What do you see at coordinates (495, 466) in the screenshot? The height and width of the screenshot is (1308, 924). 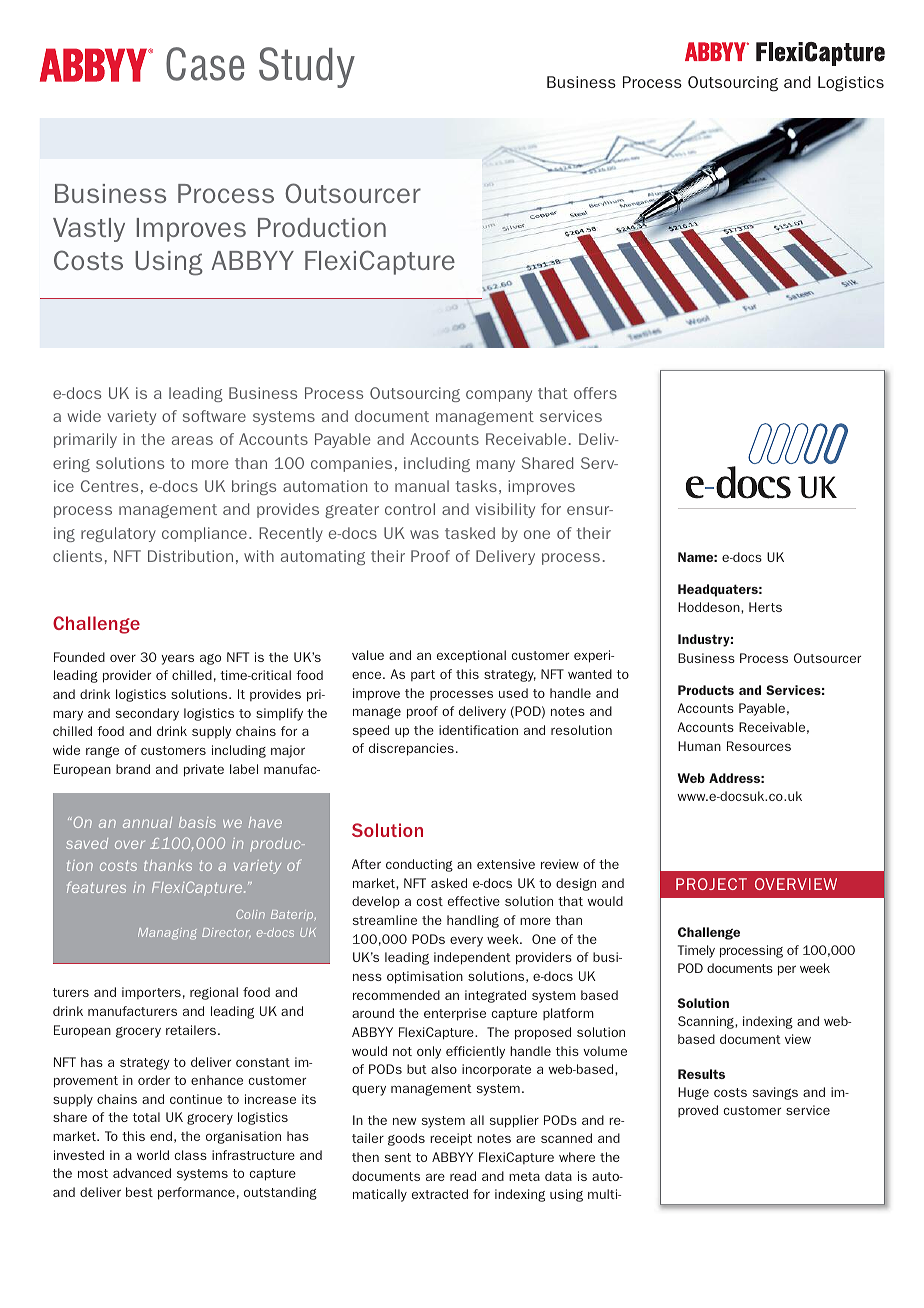 I see `many` at bounding box center [495, 466].
